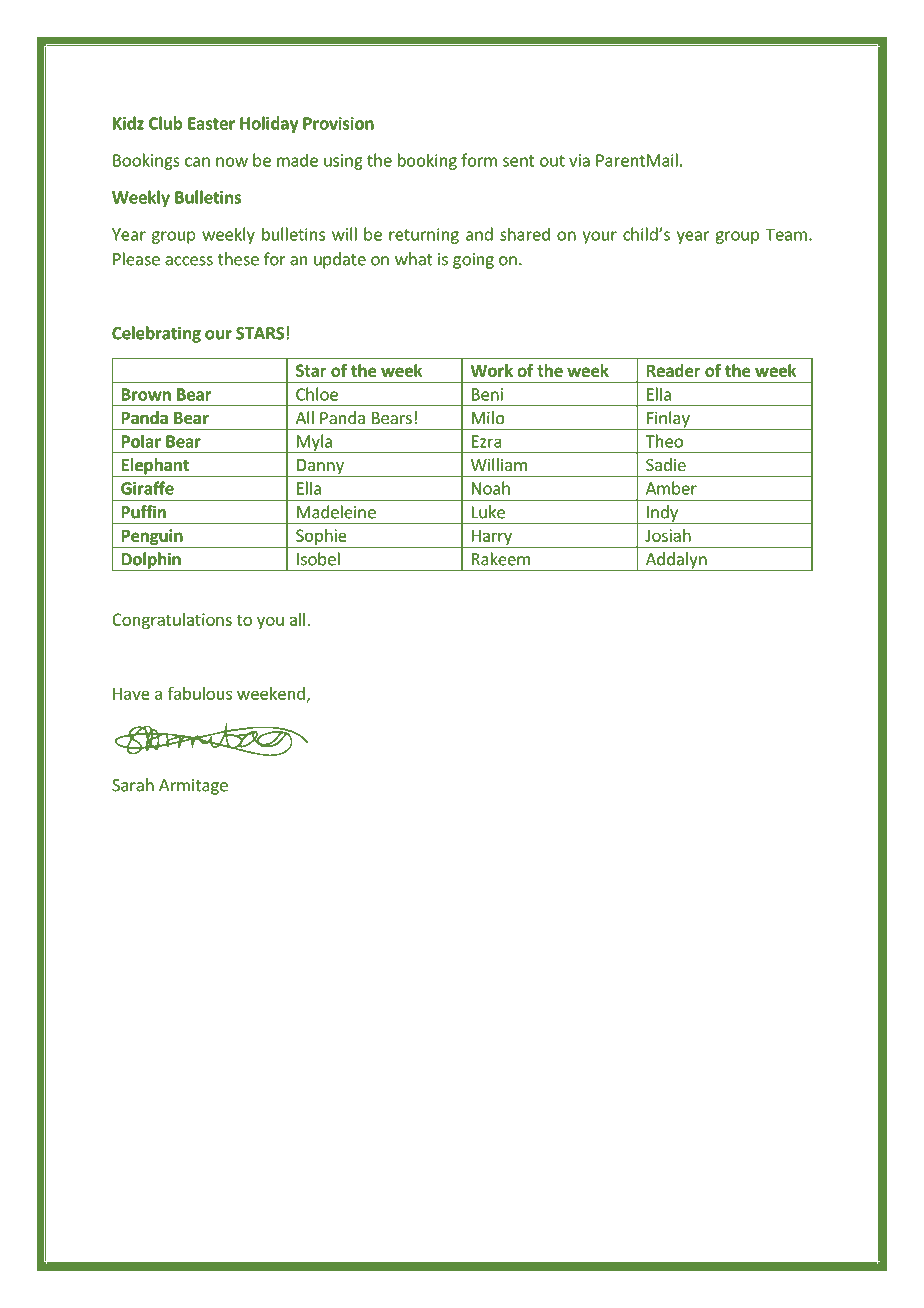  What do you see at coordinates (473, 261) in the page?
I see `going` at bounding box center [473, 261].
